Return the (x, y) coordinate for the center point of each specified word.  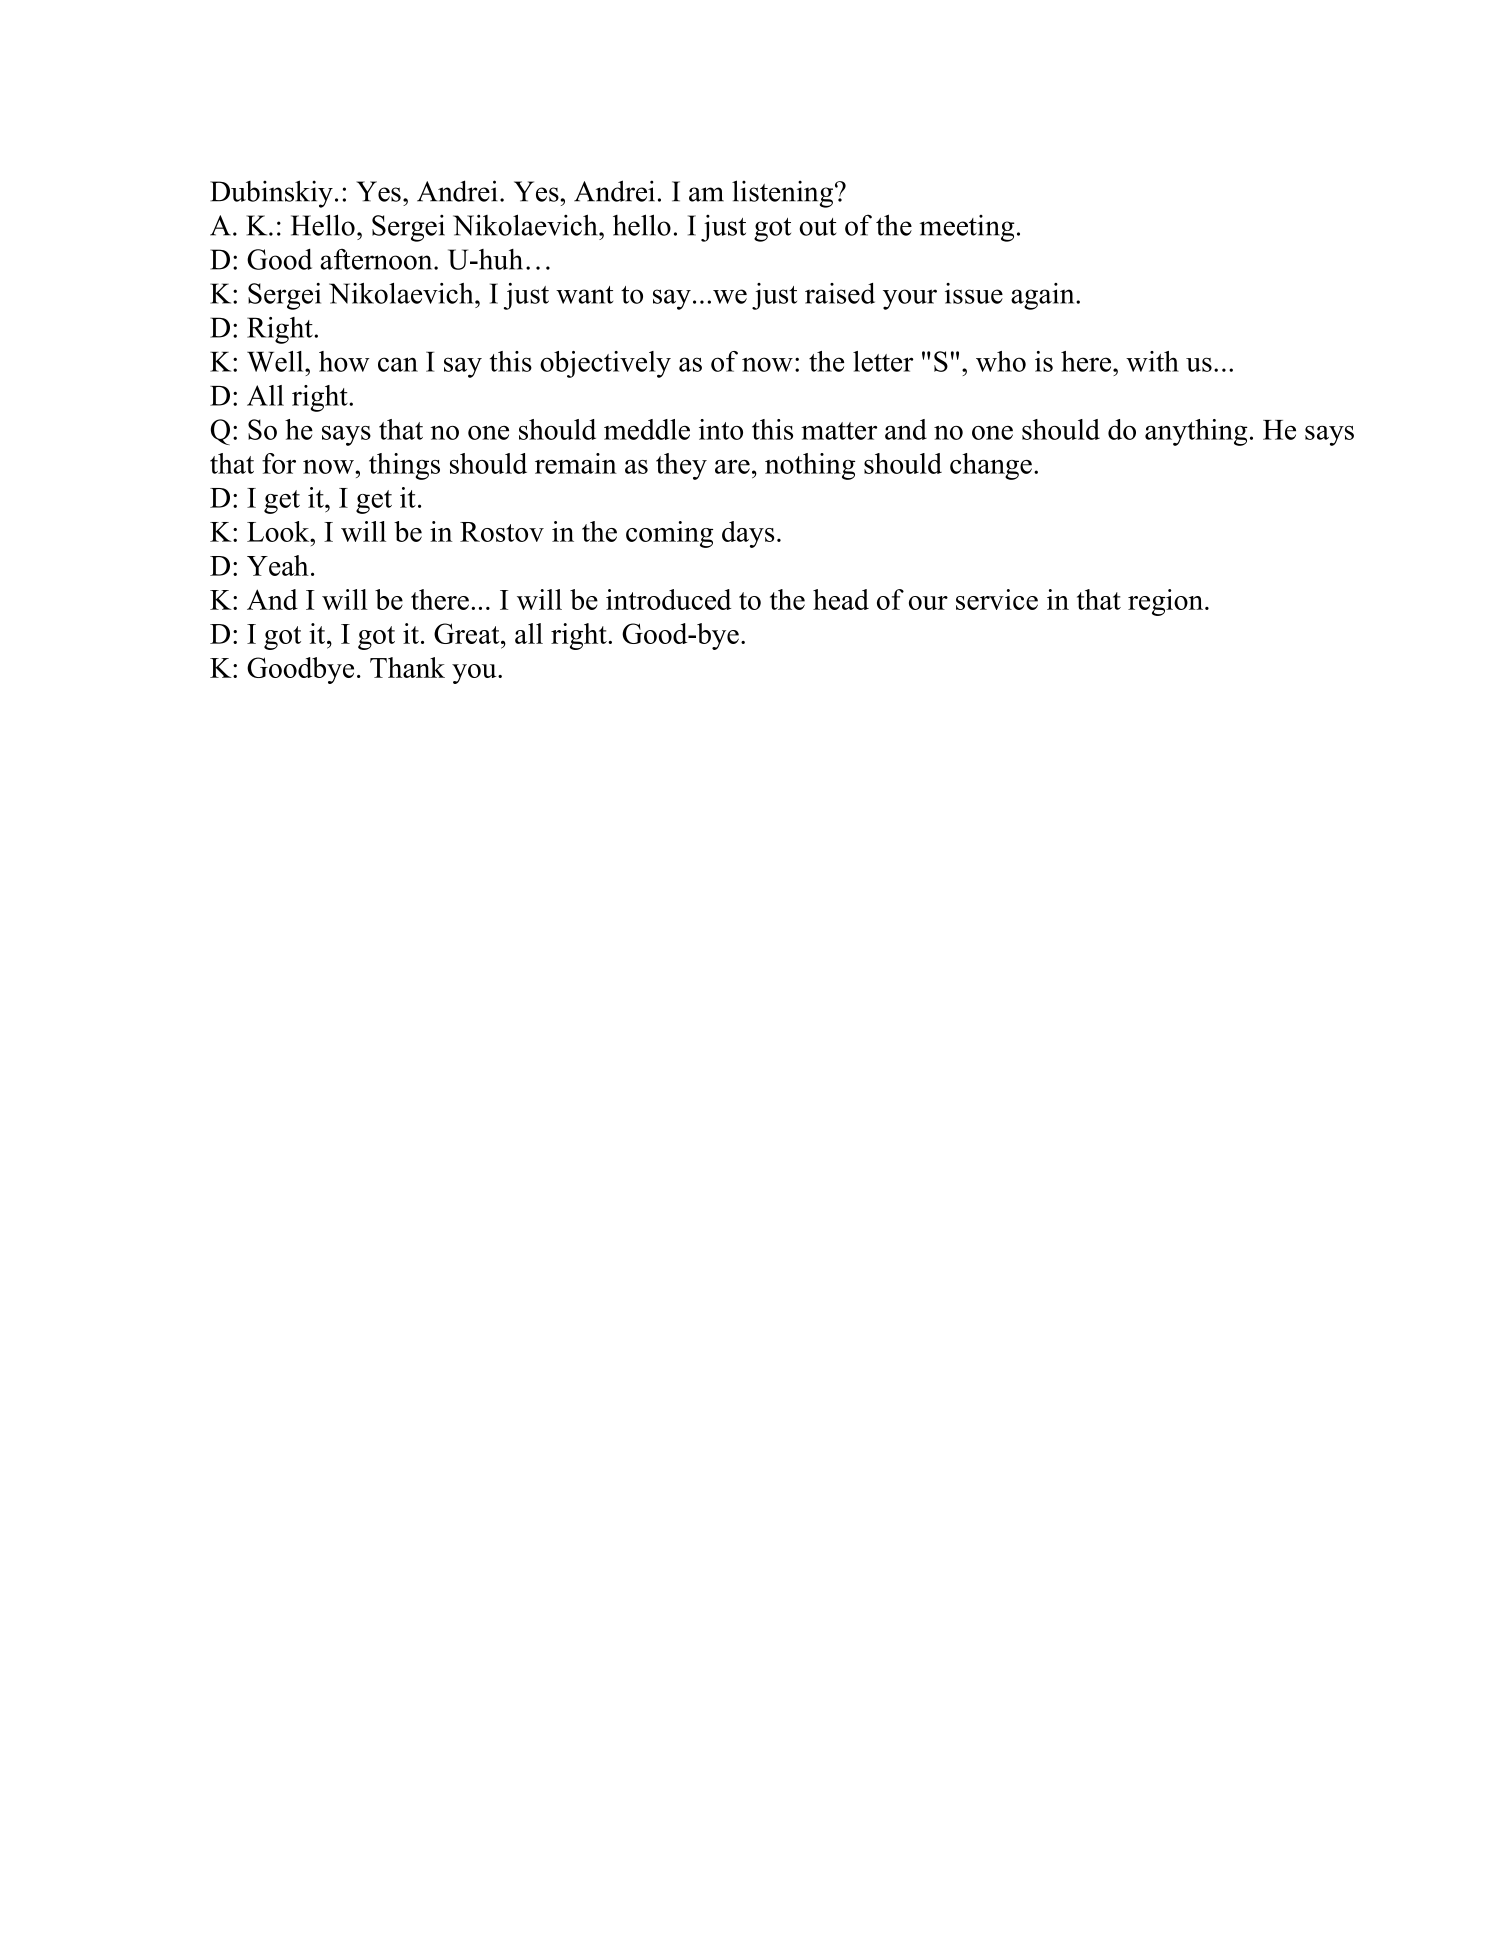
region (1167, 602)
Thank (407, 667)
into (721, 429)
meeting (967, 228)
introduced (668, 599)
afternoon (377, 259)
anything (1196, 432)
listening (784, 194)
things (404, 466)
